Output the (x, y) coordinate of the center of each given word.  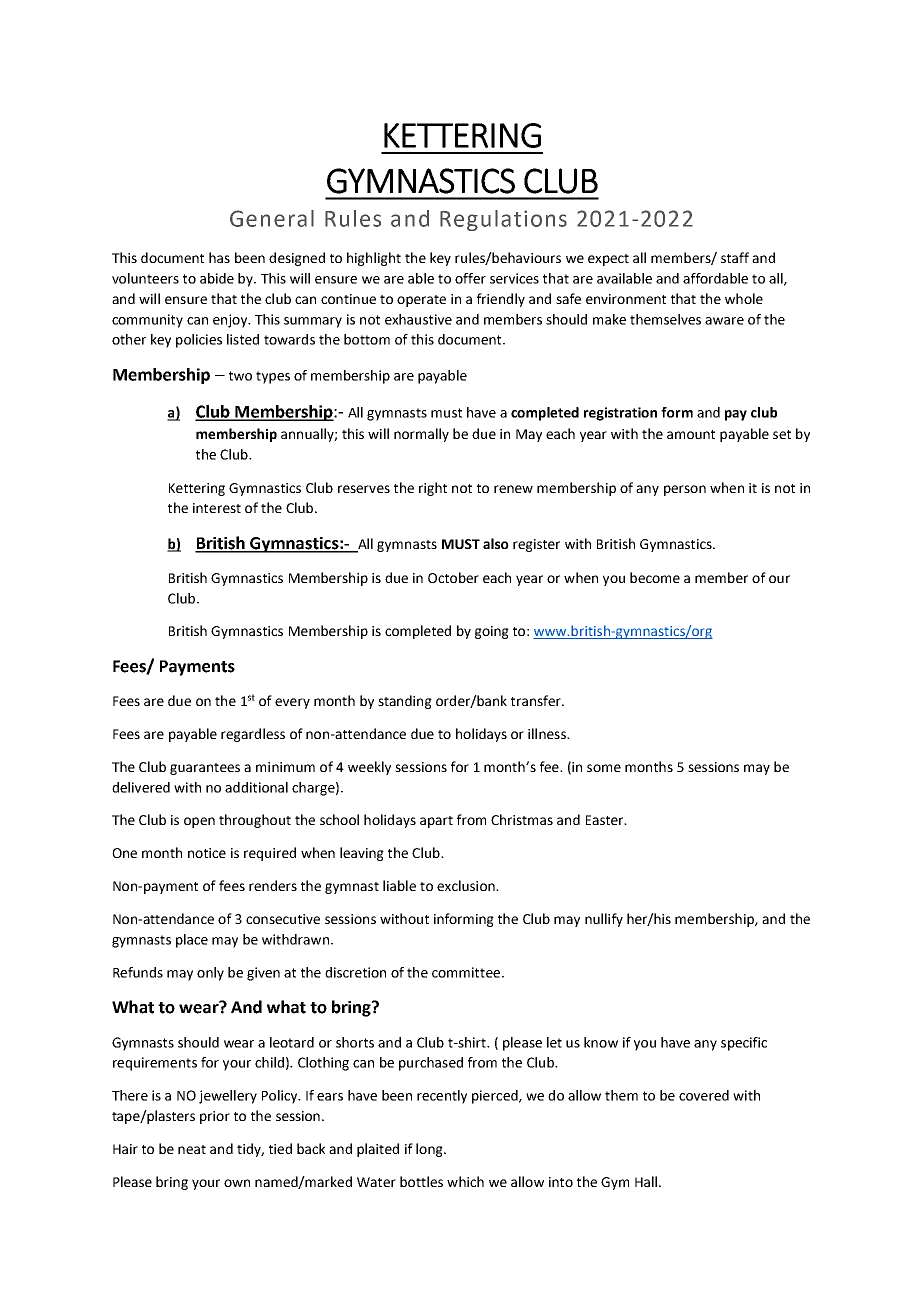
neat (192, 1149)
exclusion (467, 885)
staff (735, 257)
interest (217, 508)
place (192, 941)
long (430, 1150)
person (685, 490)
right (433, 489)
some (604, 768)
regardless (253, 735)
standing (405, 702)
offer (470, 278)
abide (217, 278)
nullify (604, 920)
